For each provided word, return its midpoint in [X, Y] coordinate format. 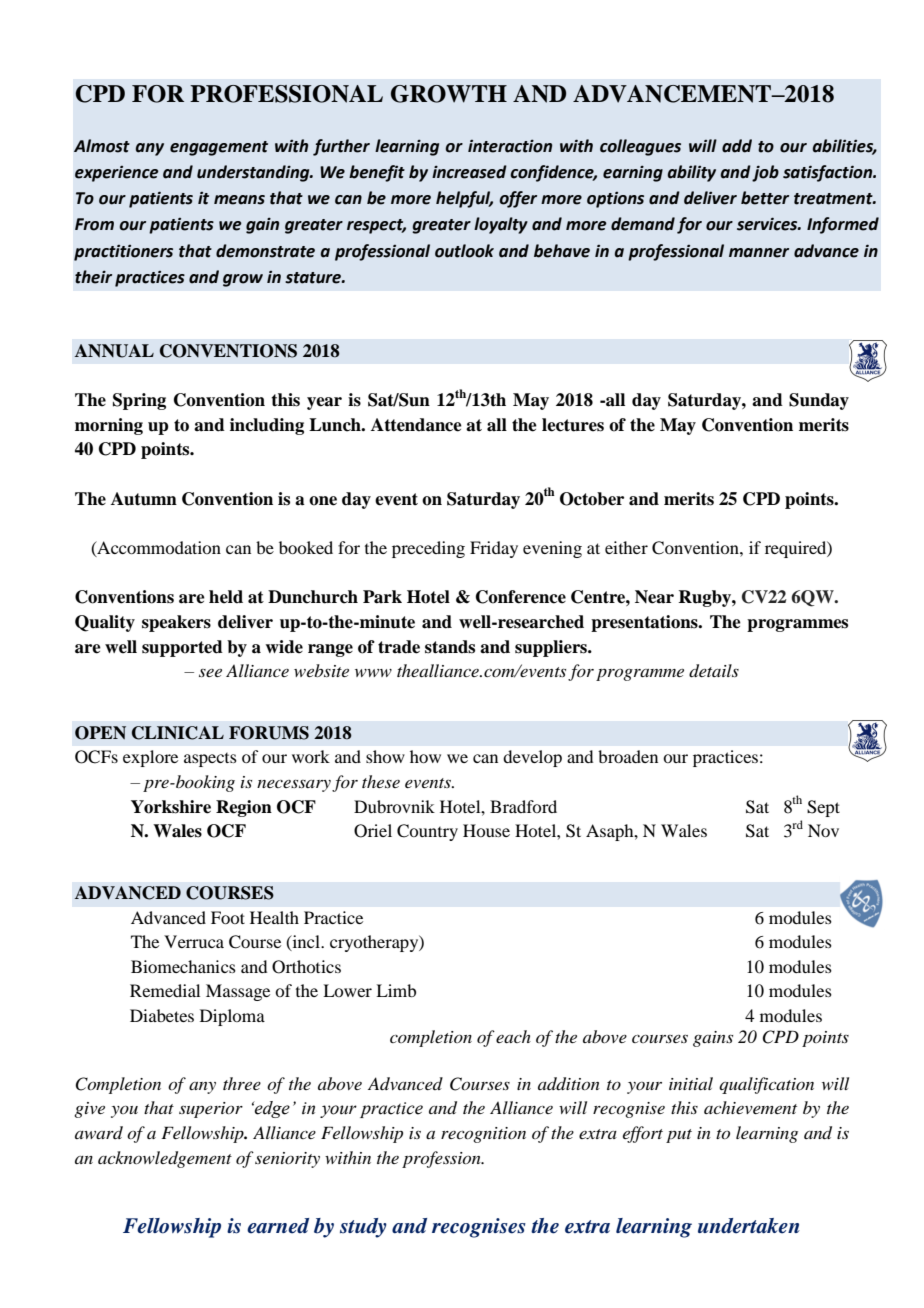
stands [450, 647]
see [210, 673]
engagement [219, 148]
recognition [483, 1135]
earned [278, 1226]
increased [469, 172]
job [765, 173]
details [714, 671]
